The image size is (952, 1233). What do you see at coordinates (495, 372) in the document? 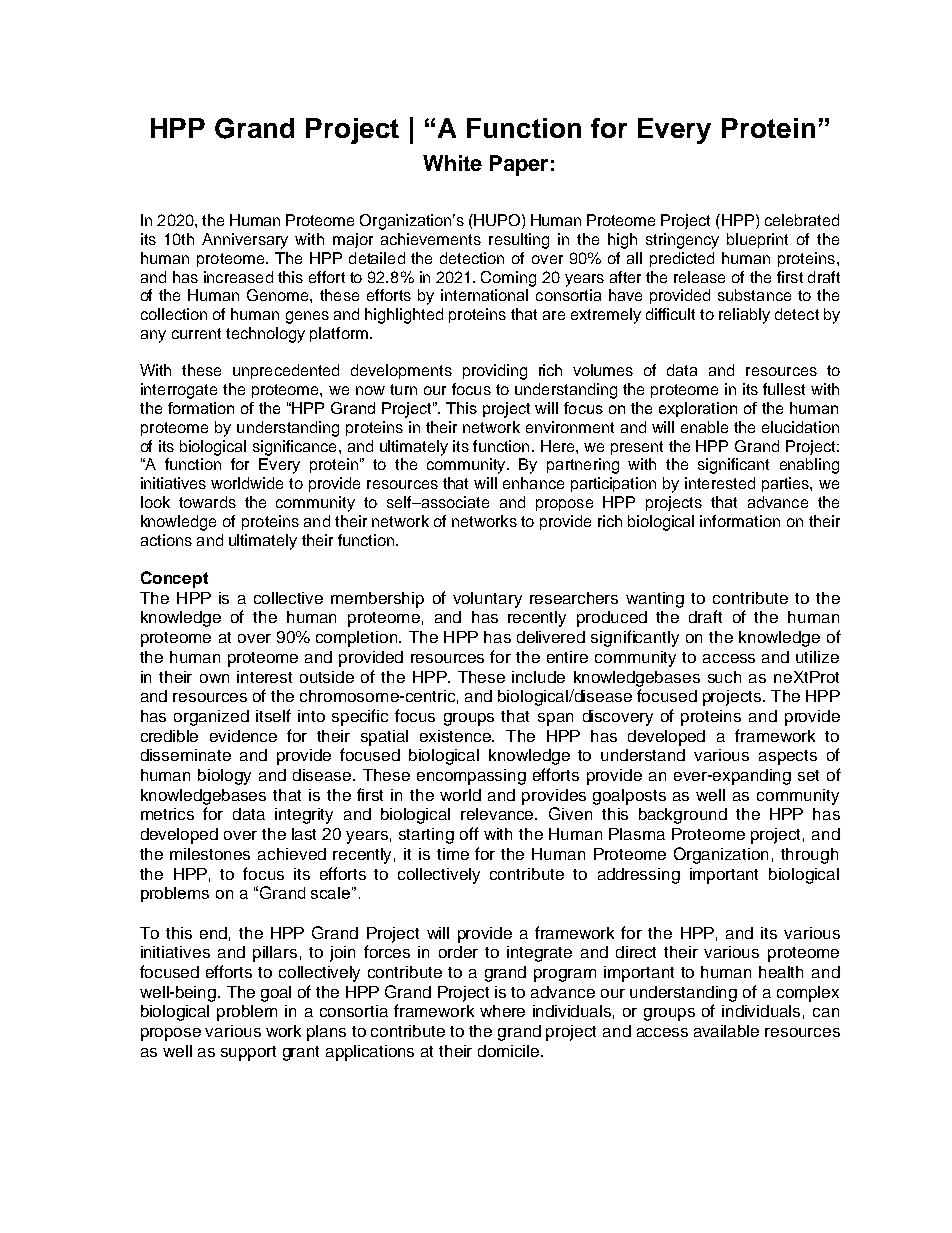
I see `providing` at bounding box center [495, 372].
